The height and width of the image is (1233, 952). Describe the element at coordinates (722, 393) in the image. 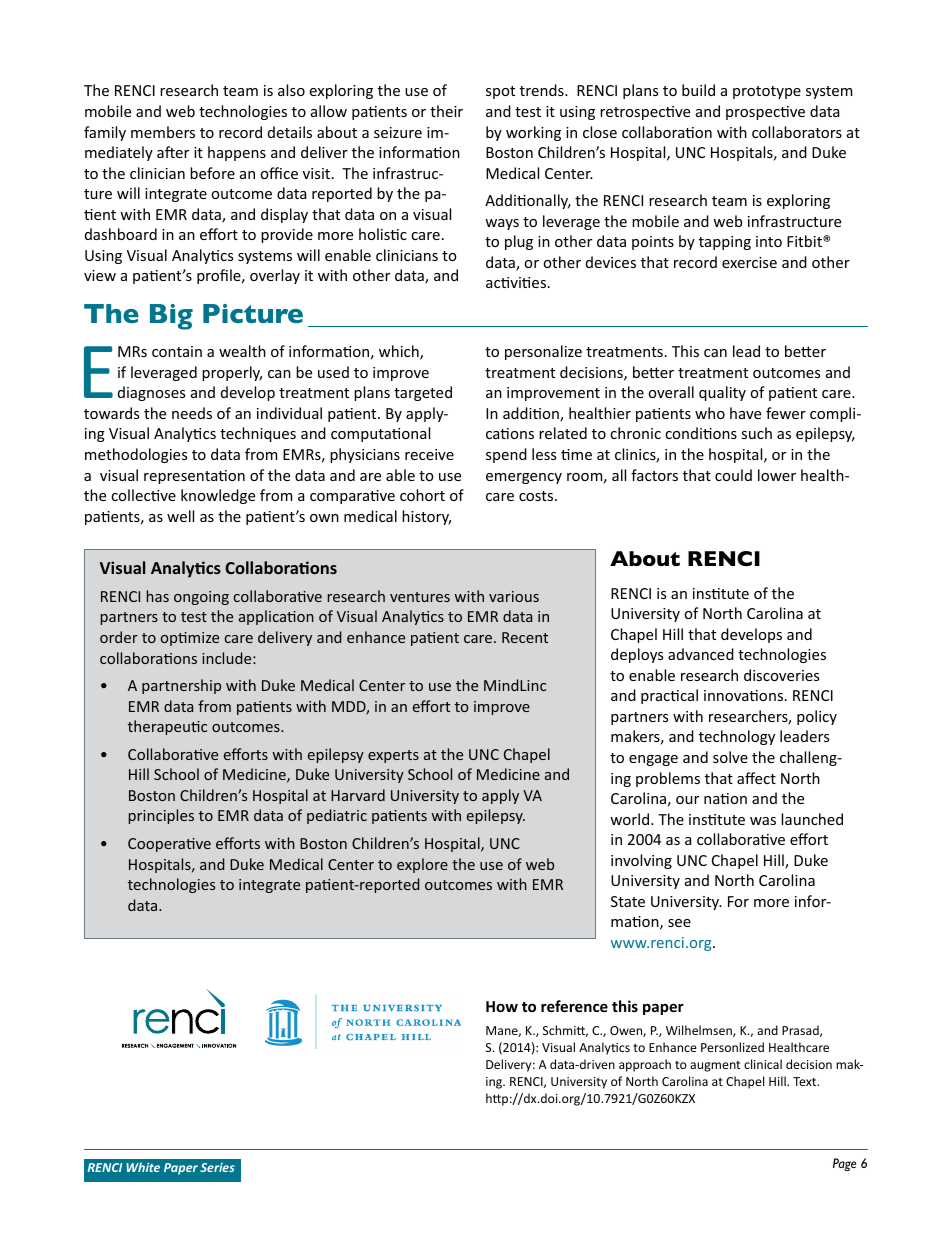

I see `quality` at that location.
